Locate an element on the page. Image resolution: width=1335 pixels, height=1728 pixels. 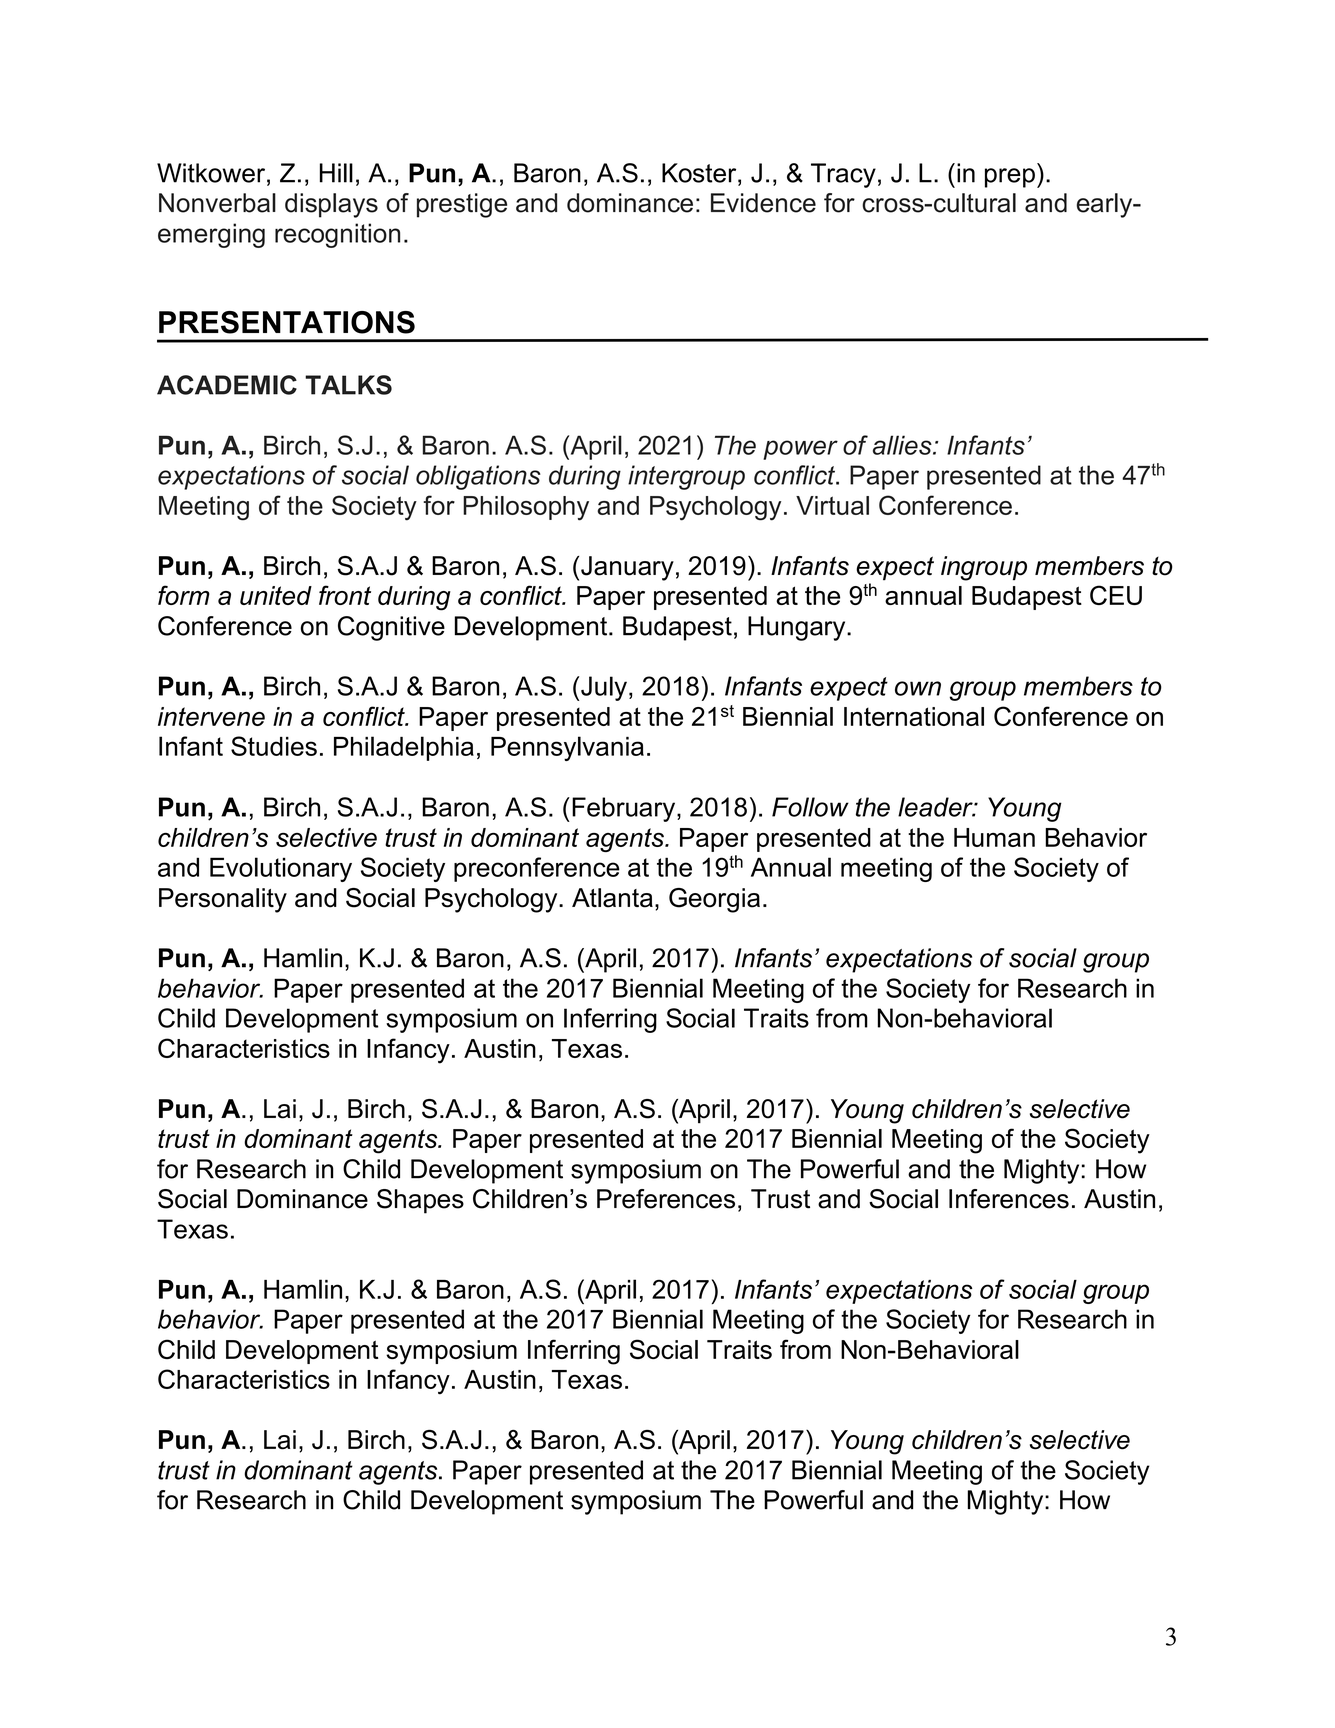
Preferences is located at coordinates (666, 1199).
